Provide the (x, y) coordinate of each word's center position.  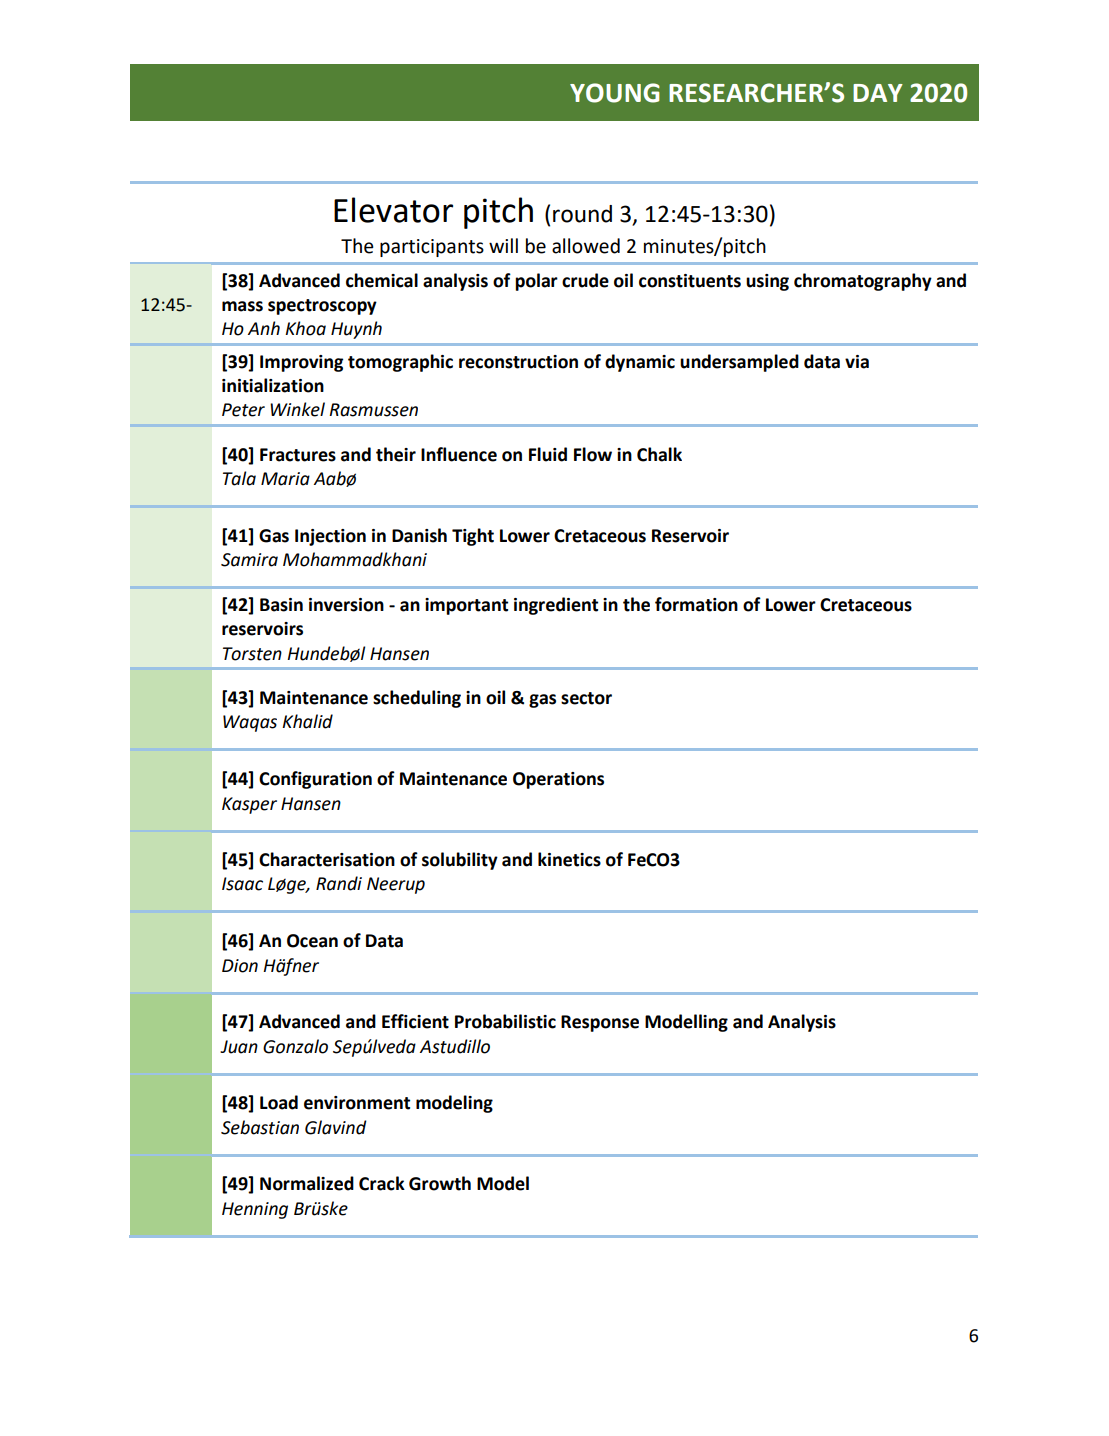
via (857, 362)
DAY (878, 93)
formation (696, 604)
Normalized (307, 1183)
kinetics (569, 859)
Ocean (312, 941)
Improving (301, 363)
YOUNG (615, 93)
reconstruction (518, 362)
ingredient (556, 606)
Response (600, 1023)
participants (432, 248)
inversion (346, 605)
